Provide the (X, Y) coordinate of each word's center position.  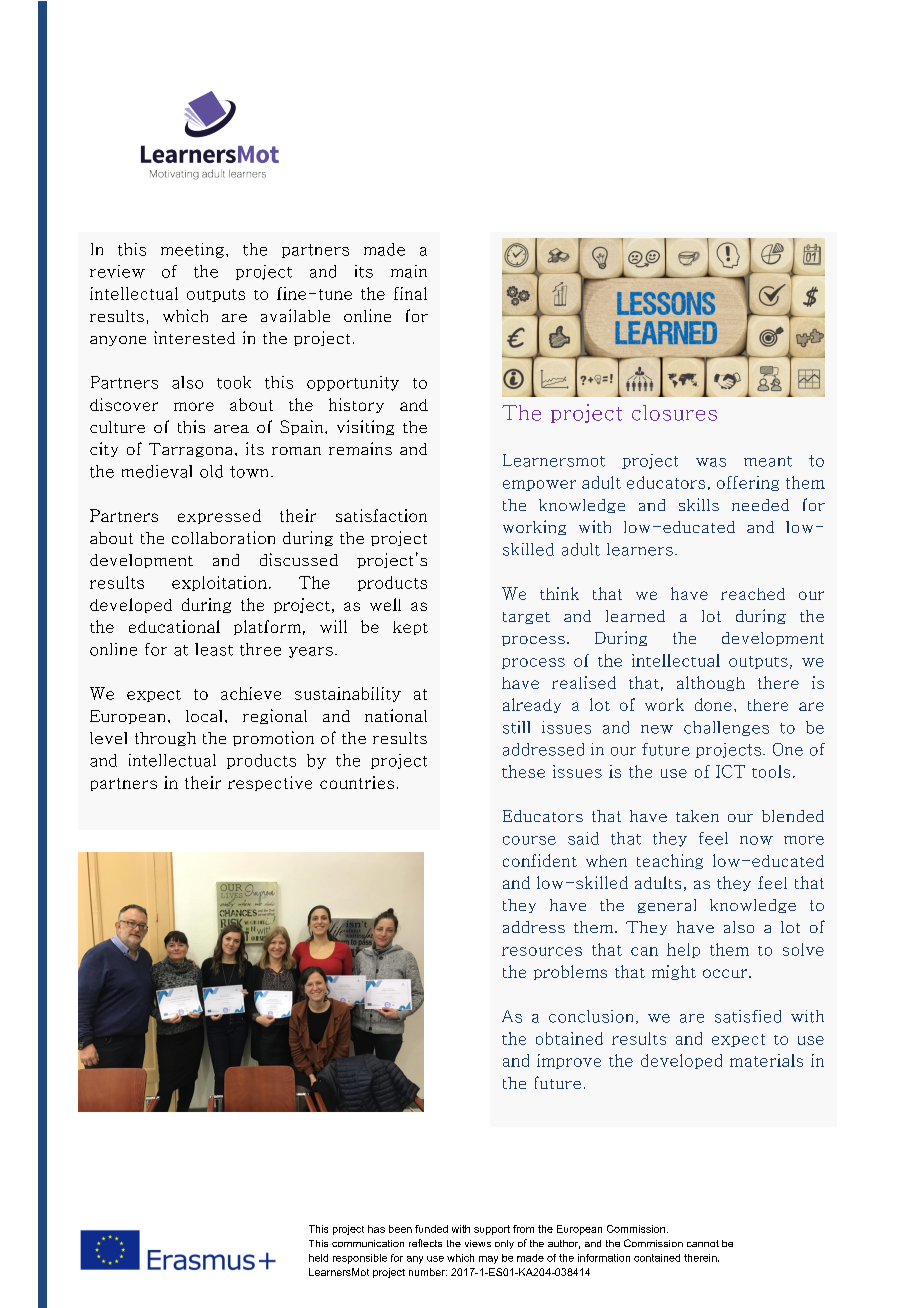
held (318, 1258)
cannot (703, 1243)
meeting (192, 250)
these (523, 771)
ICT (730, 771)
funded (431, 1229)
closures (674, 413)
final (410, 293)
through (165, 739)
